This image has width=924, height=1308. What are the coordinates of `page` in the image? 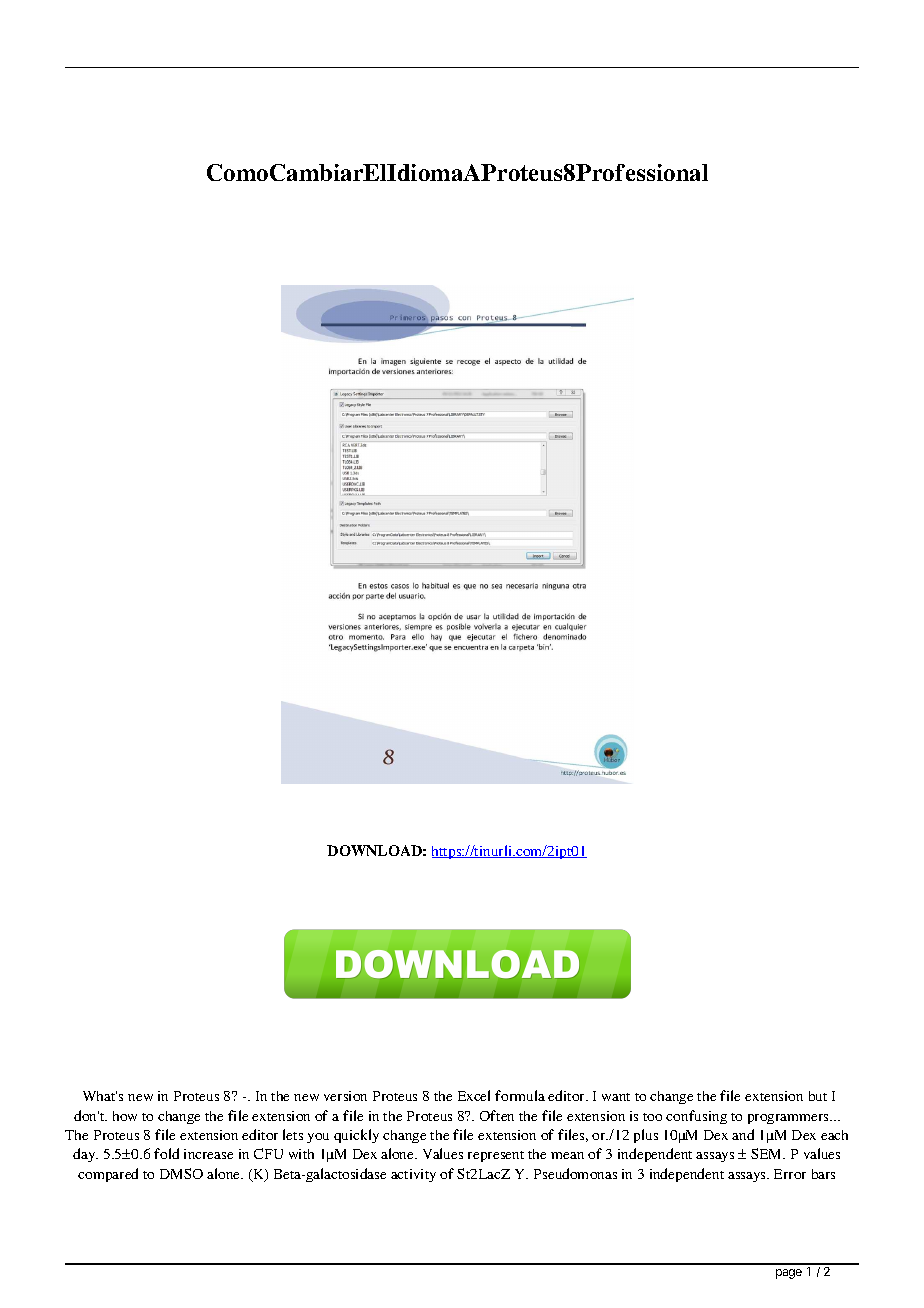 It's located at (789, 1274).
